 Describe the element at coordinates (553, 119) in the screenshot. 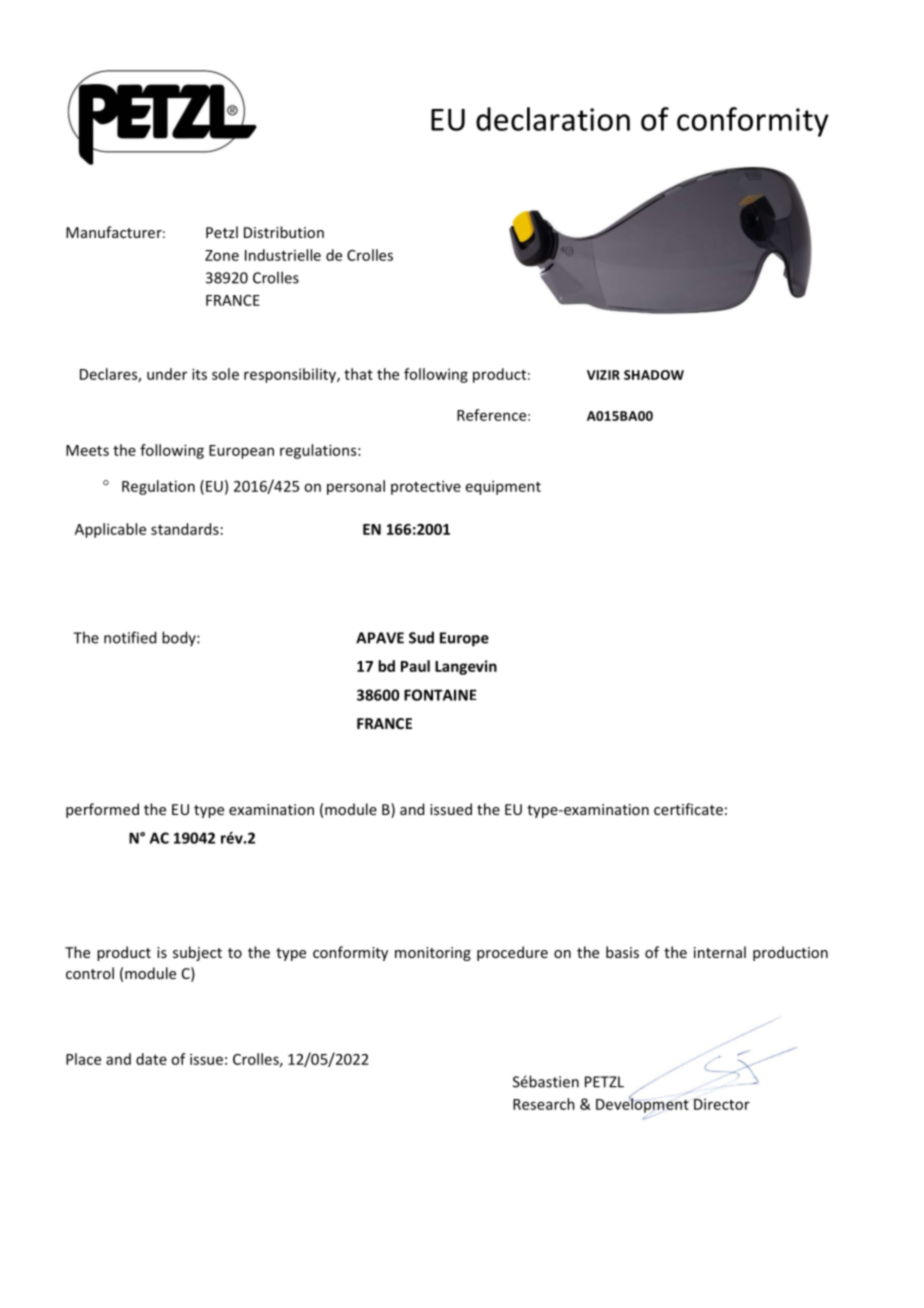

I see `declaration` at that location.
